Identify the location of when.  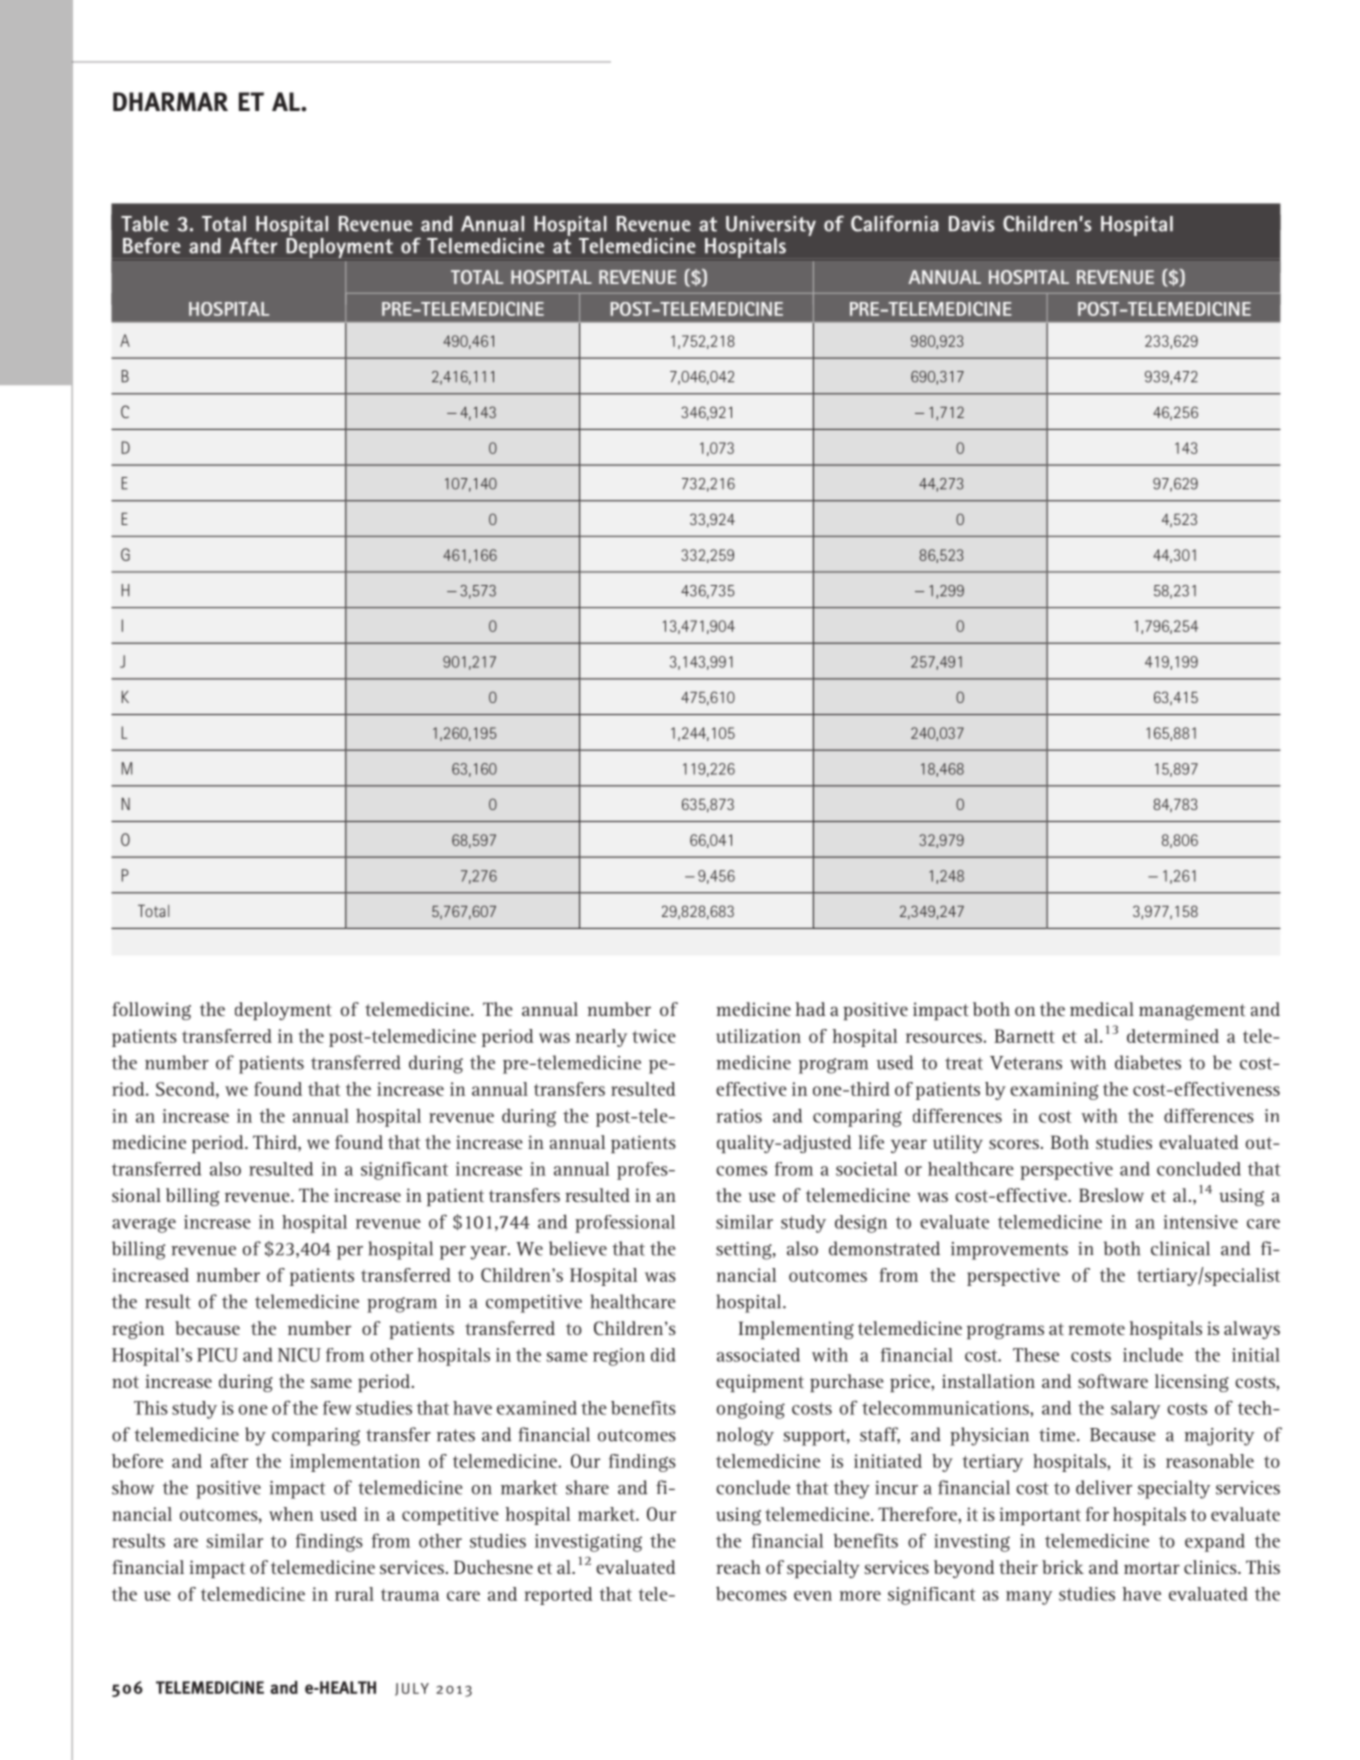
(291, 1514).
